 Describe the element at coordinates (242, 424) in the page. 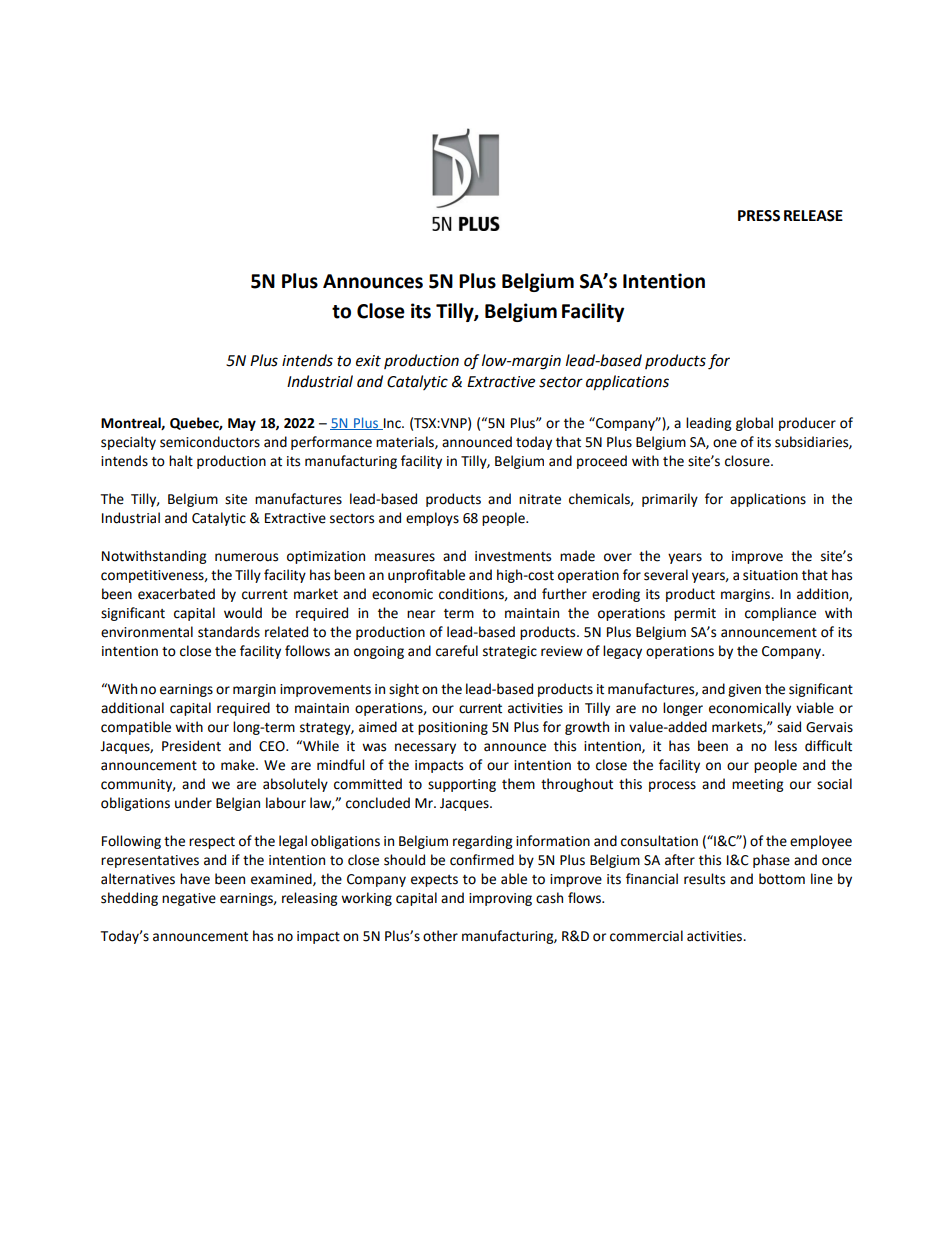

I see `May` at that location.
